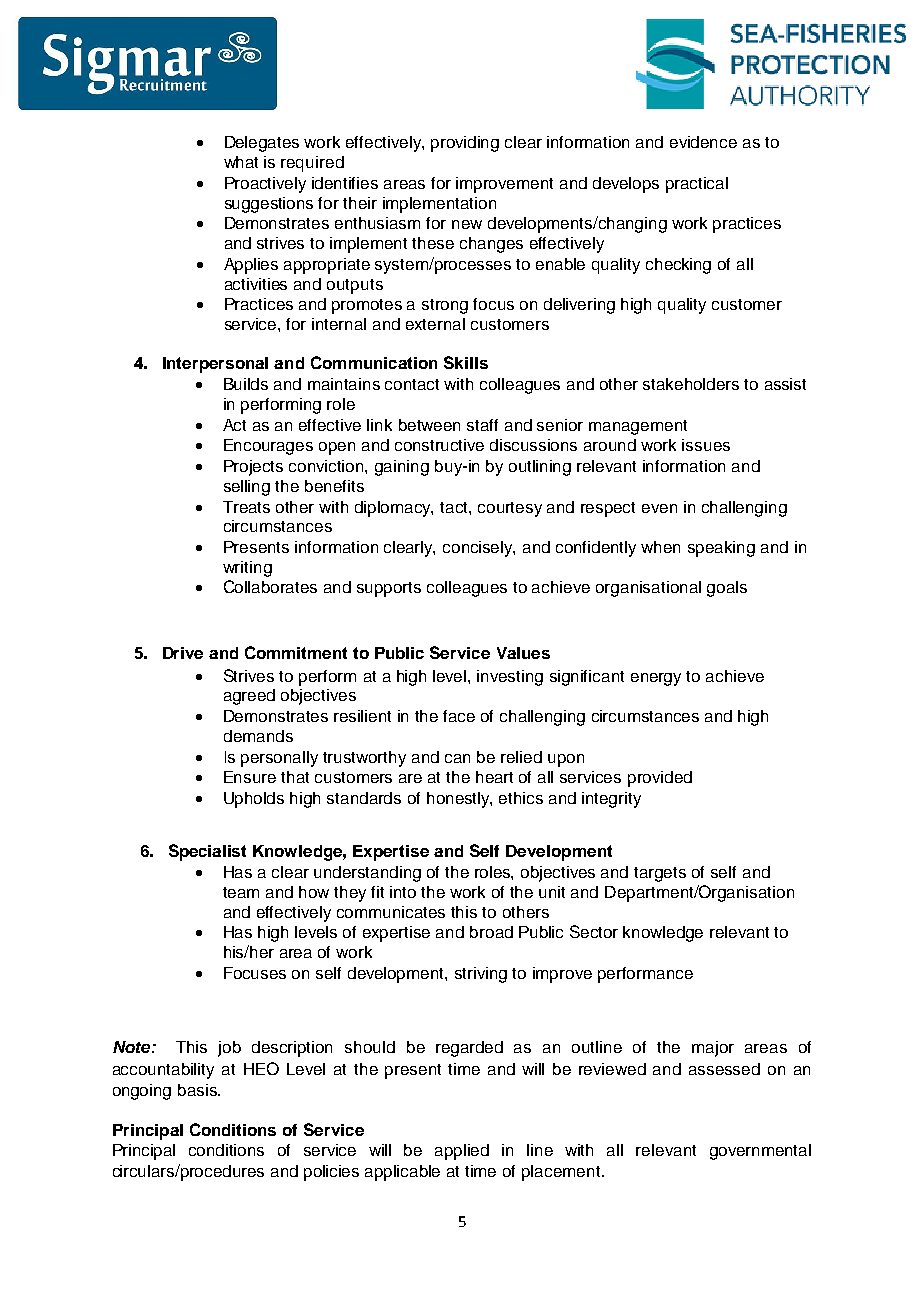 This screenshot has width=924, height=1308. What do you see at coordinates (697, 185) in the screenshot?
I see `practical` at bounding box center [697, 185].
